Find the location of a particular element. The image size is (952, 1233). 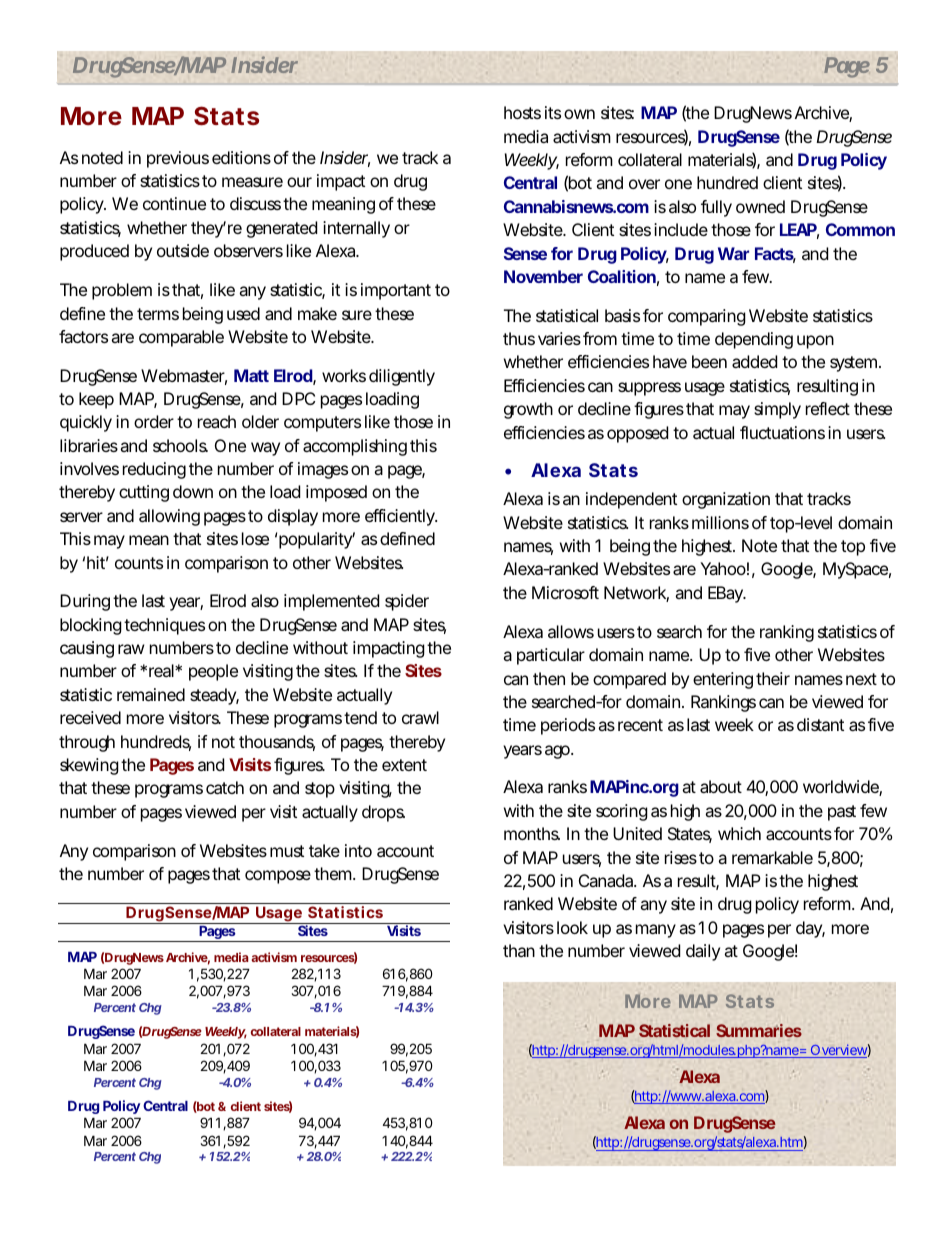

previous is located at coordinates (178, 159).
